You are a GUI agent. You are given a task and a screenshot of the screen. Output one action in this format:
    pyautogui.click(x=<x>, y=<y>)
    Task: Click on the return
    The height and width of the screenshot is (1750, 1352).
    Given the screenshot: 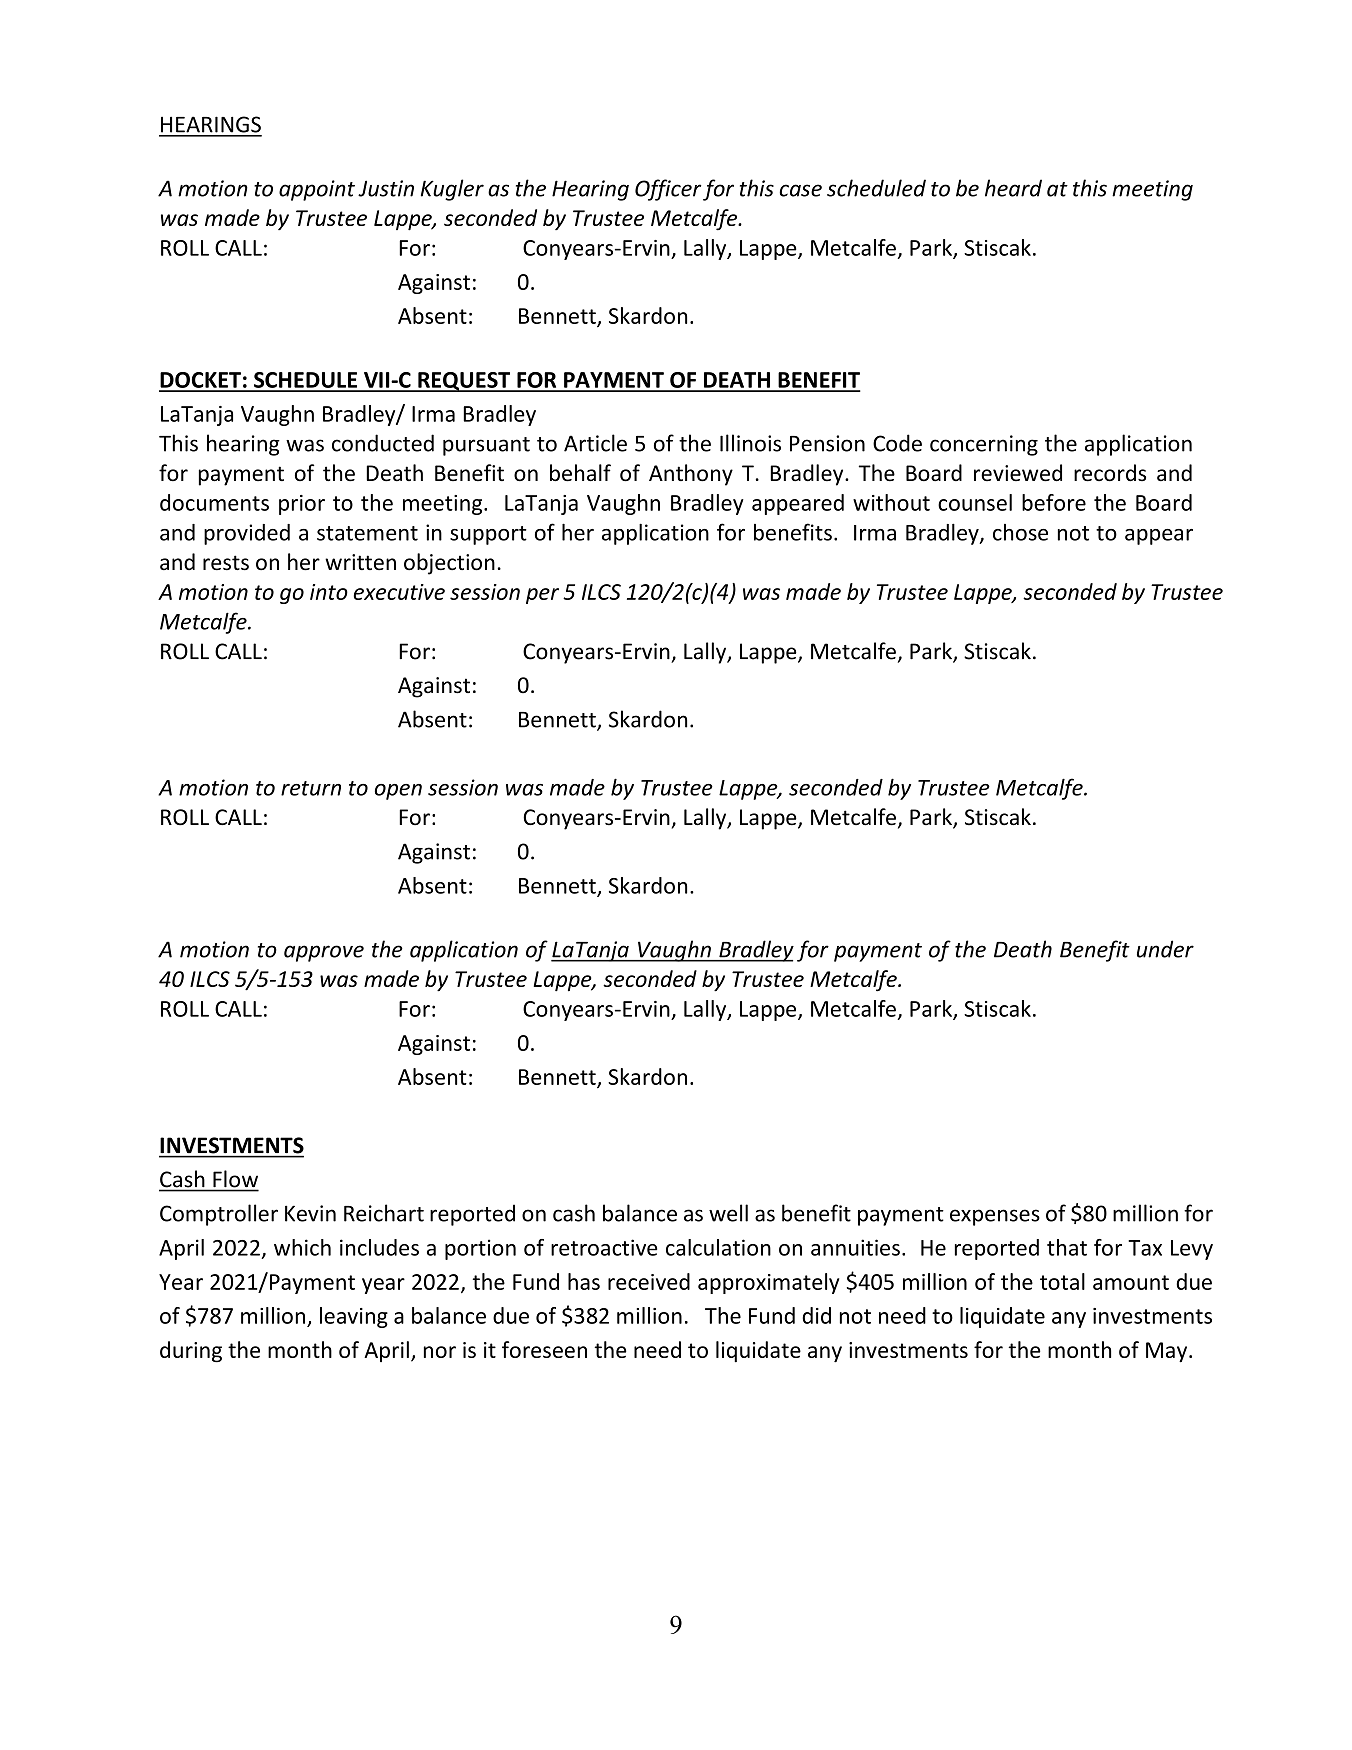 What is the action you would take?
    pyautogui.click(x=311, y=788)
